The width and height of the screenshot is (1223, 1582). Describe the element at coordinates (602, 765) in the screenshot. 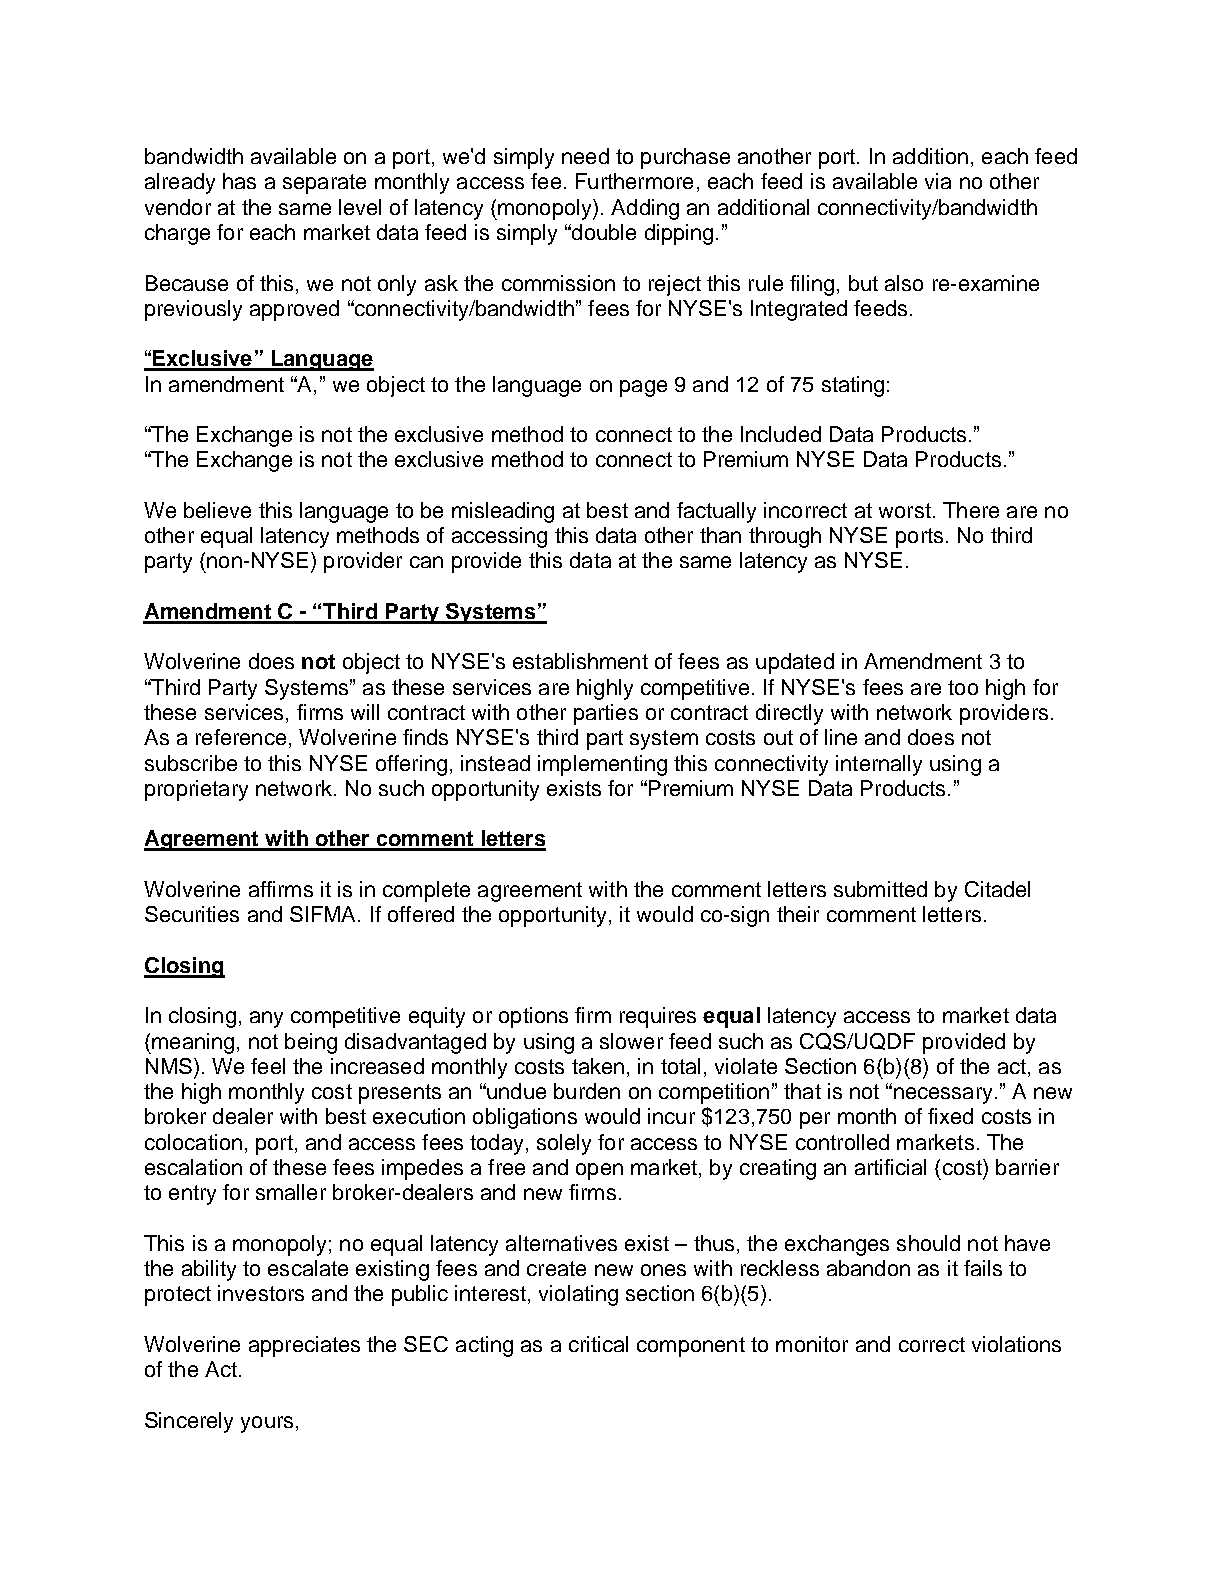

I see `implementing` at that location.
